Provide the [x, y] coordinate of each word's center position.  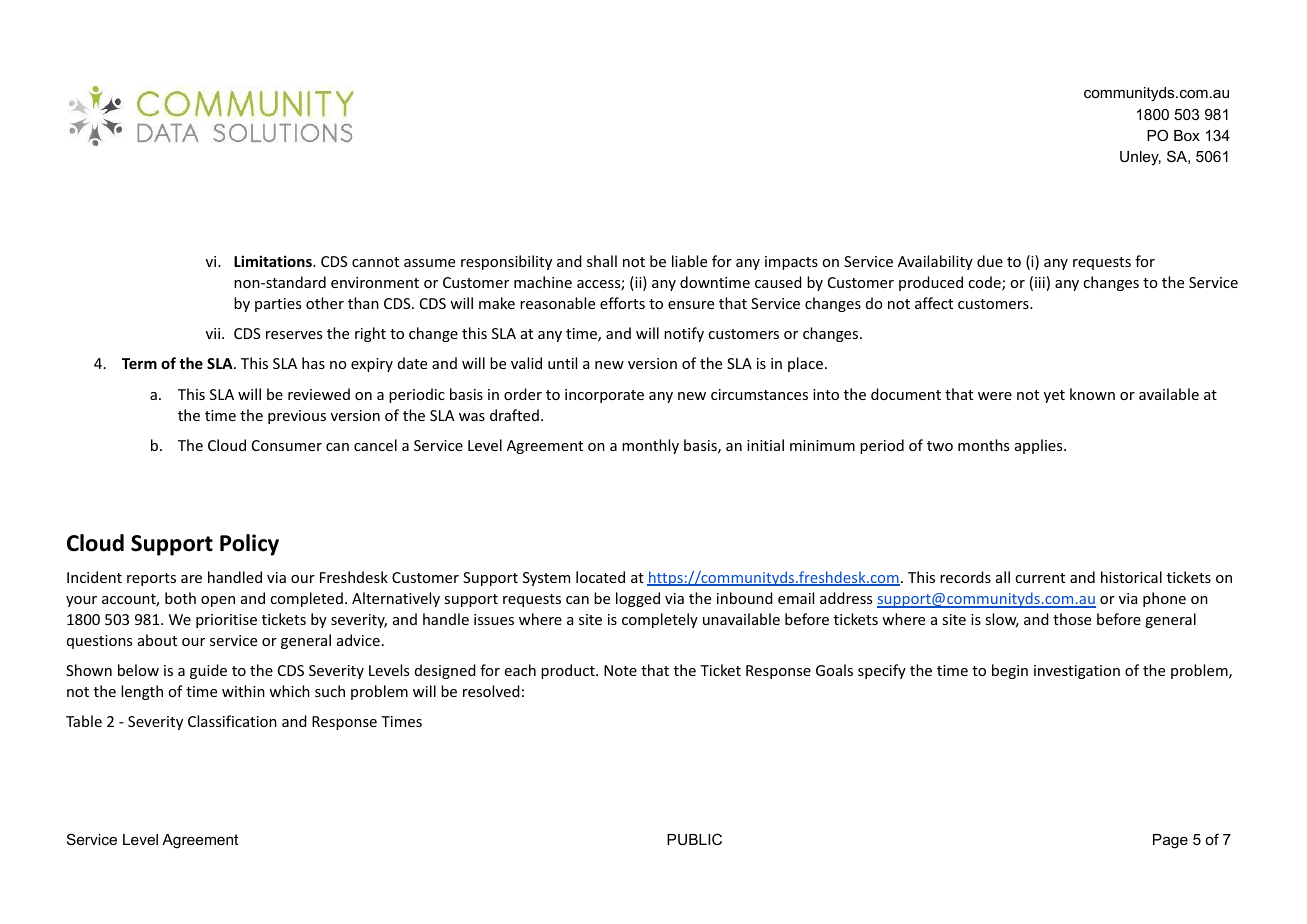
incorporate [604, 396]
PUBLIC [694, 839]
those [1072, 619]
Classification [232, 721]
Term [139, 363]
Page [1170, 841]
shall [602, 261]
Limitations [274, 261]
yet [1054, 396]
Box [1187, 135]
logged [638, 599]
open [218, 601]
